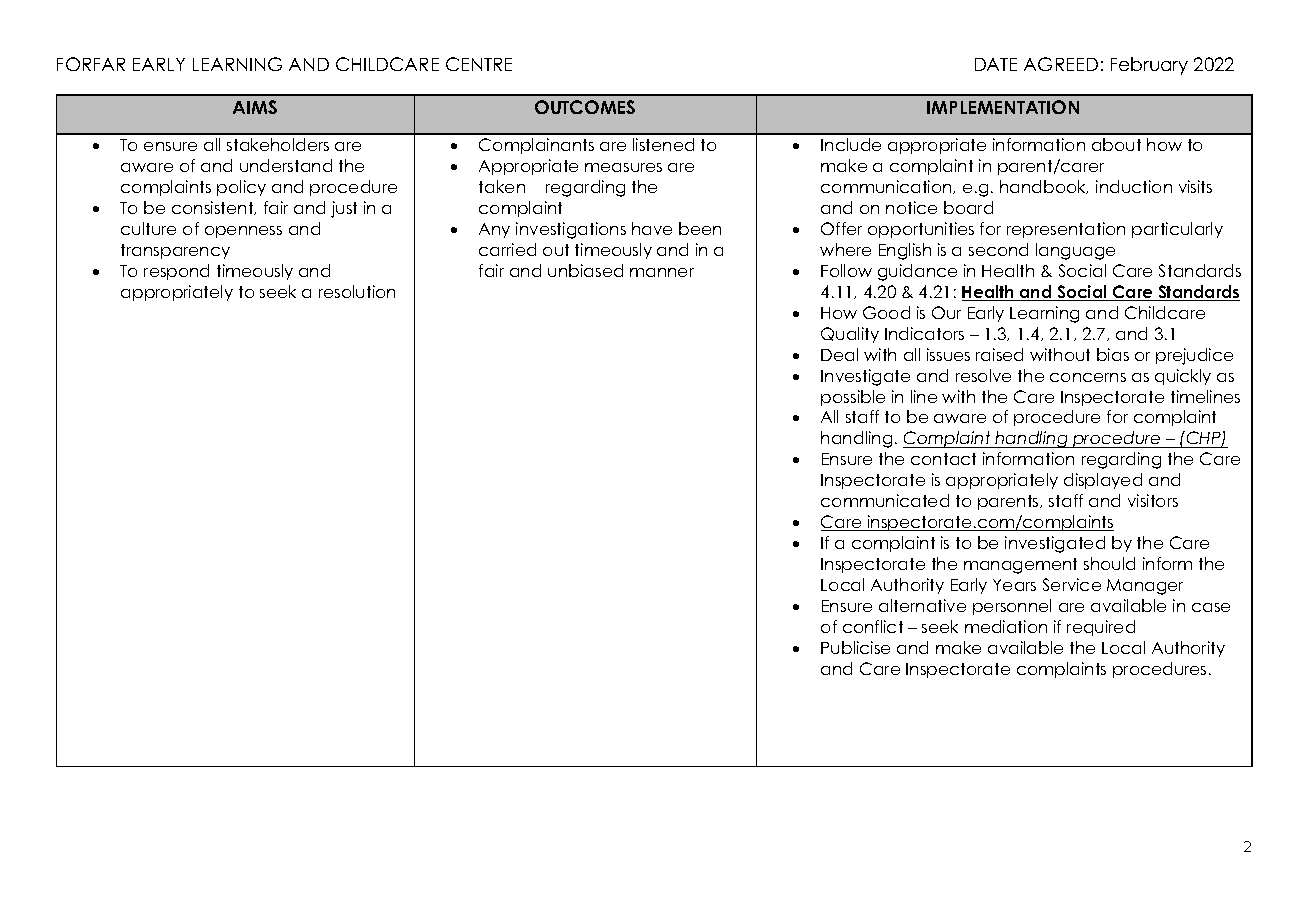 This image has width=1308, height=924. Describe the element at coordinates (855, 647) in the image. I see `Publicise` at that location.
